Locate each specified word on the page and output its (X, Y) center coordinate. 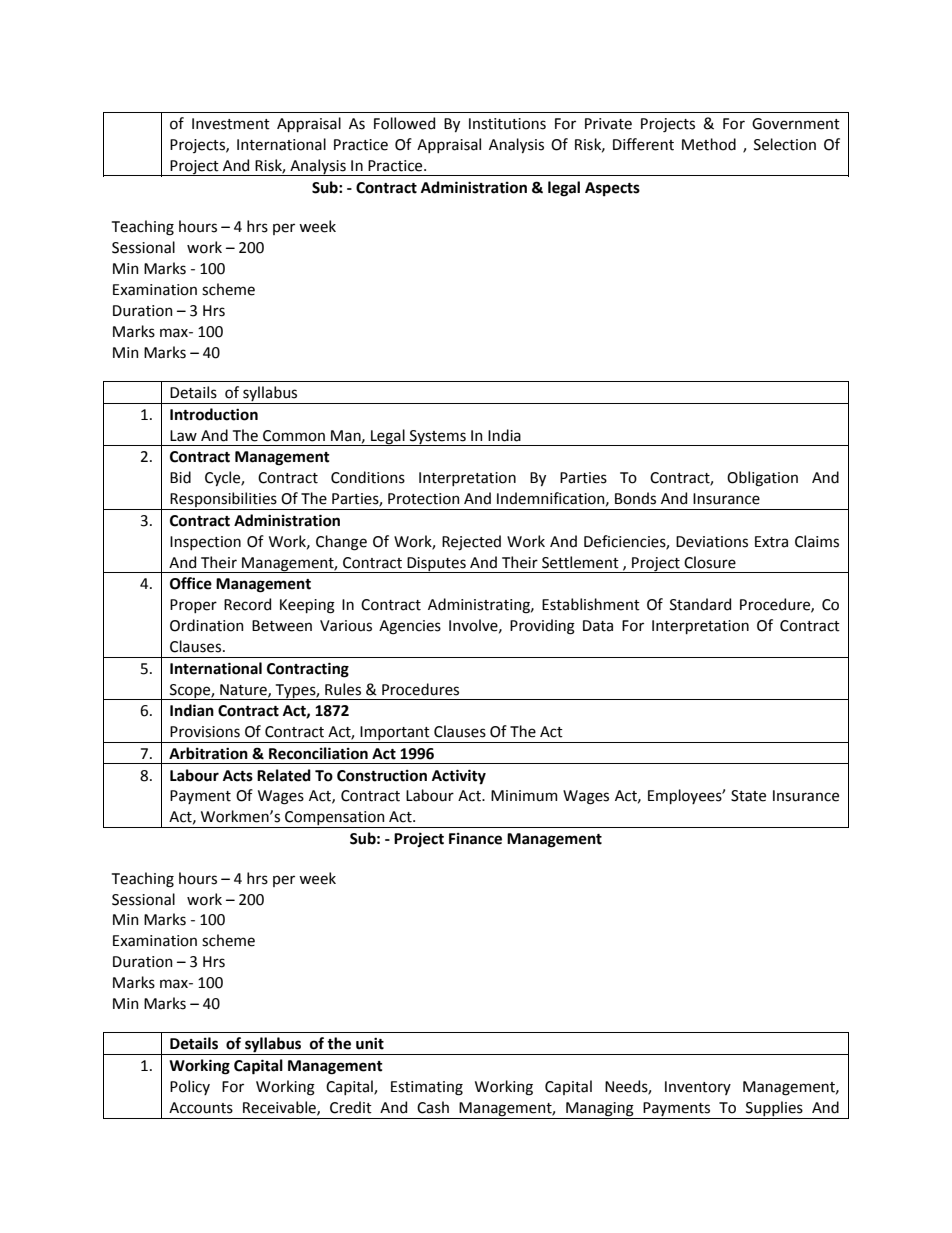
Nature (244, 690)
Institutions (507, 124)
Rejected (471, 542)
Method (709, 144)
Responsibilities (224, 501)
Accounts (201, 1108)
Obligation (762, 479)
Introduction (214, 414)
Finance (475, 839)
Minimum (524, 796)
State (748, 796)
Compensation (335, 819)
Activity (459, 776)
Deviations (712, 542)
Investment (231, 124)
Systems (438, 438)
